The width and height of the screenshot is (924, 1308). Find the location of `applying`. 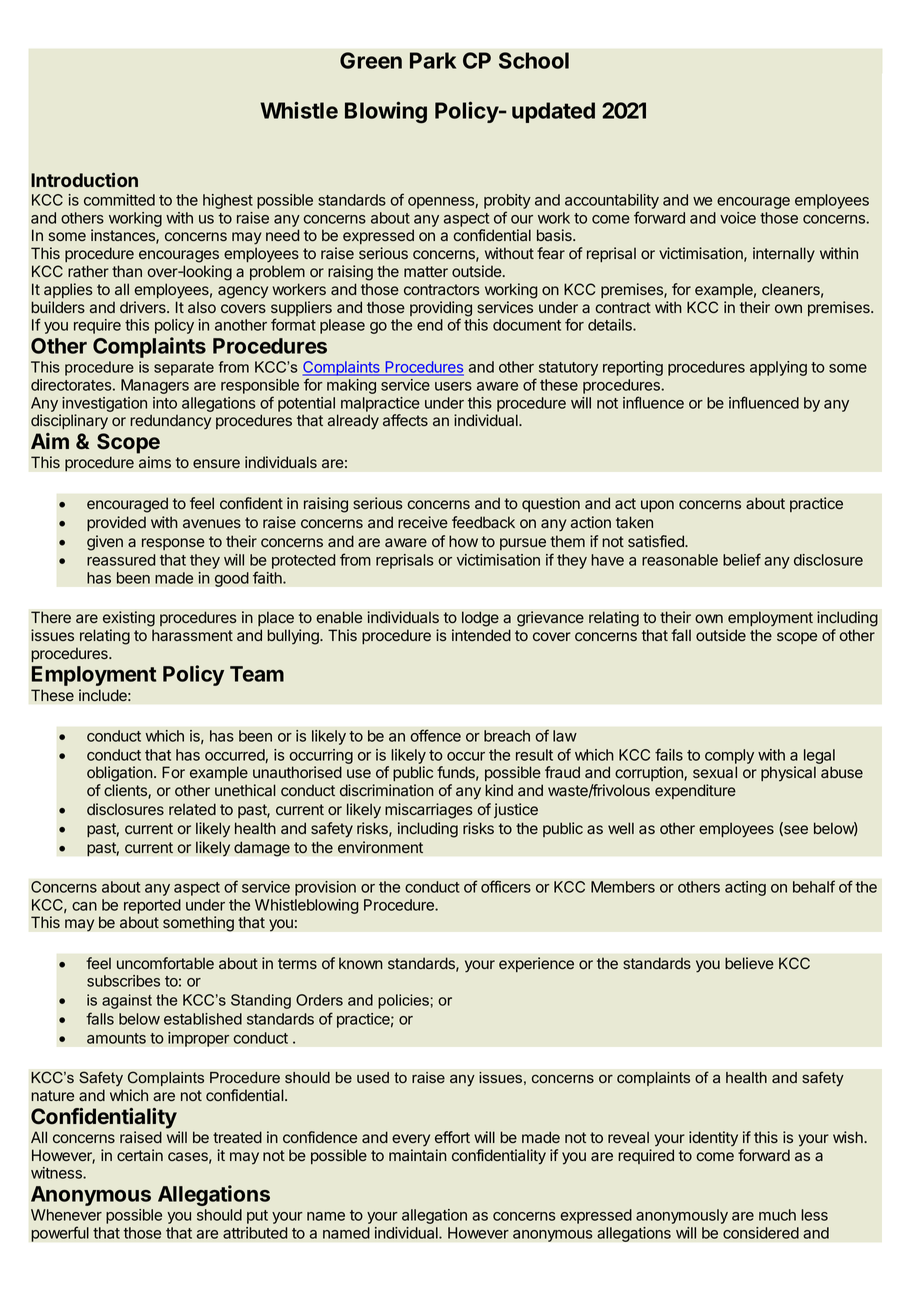

applying is located at coordinates (778, 368).
